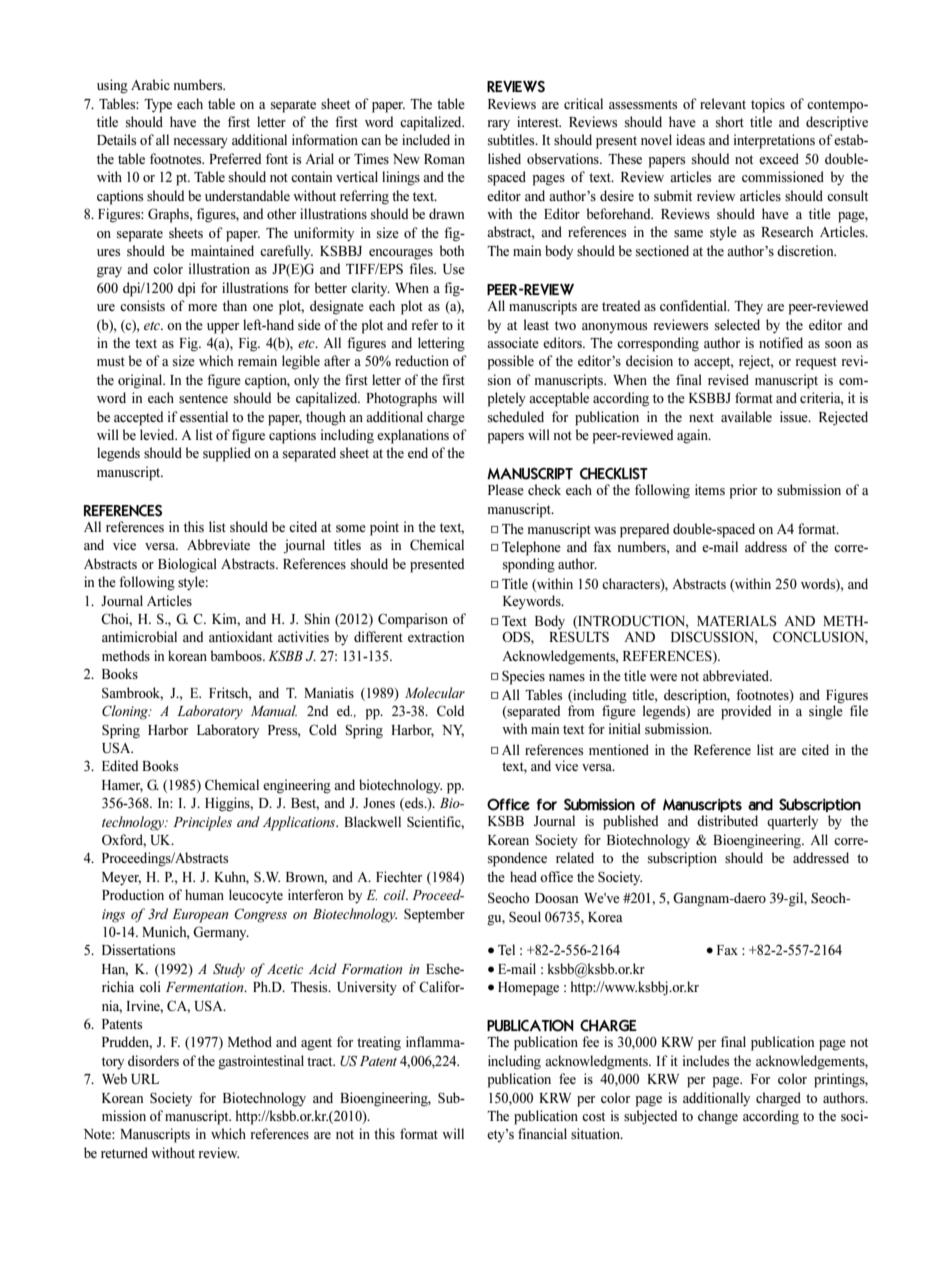 The image size is (952, 1271). I want to click on topics, so click(768, 105).
